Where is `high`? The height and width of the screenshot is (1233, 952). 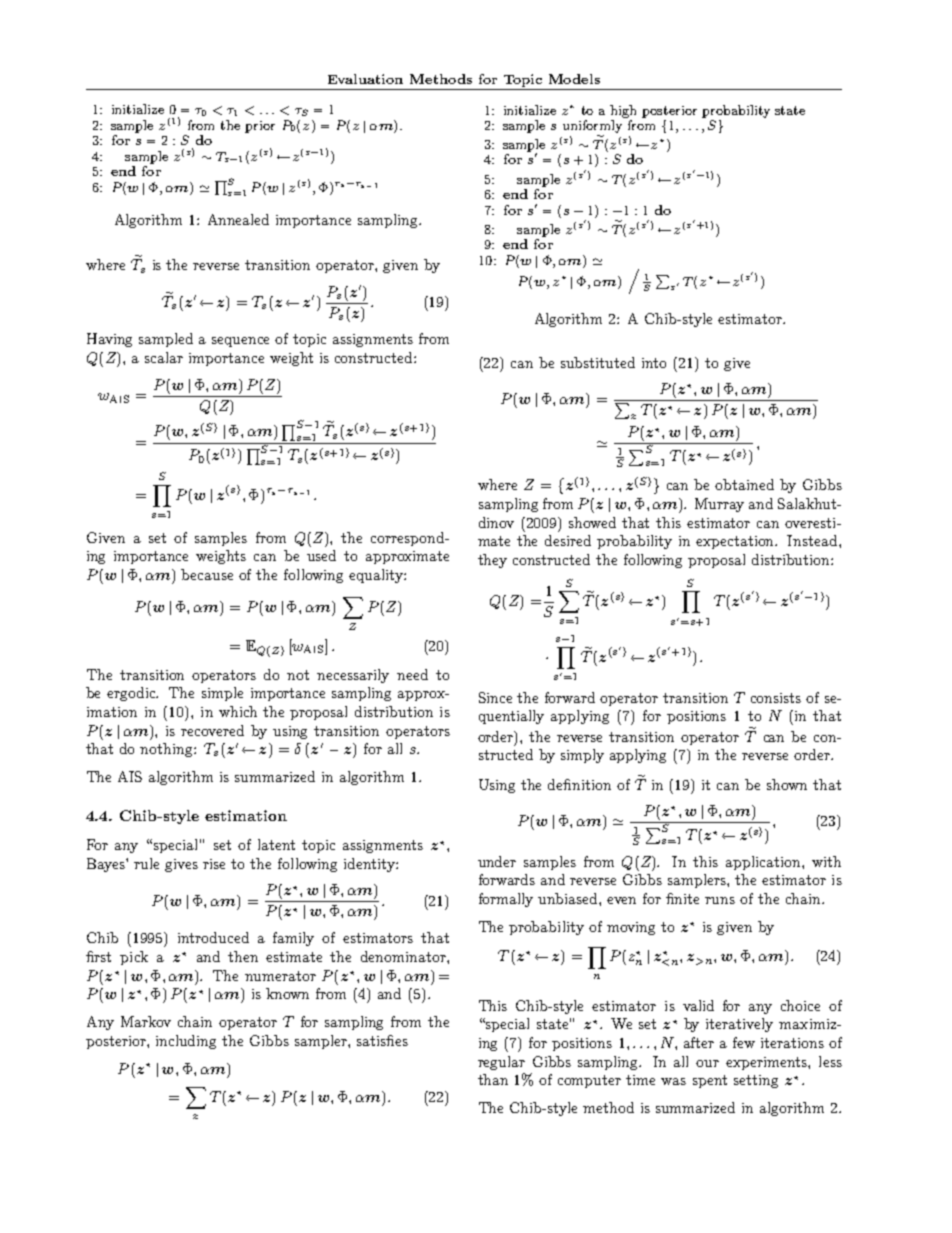 high is located at coordinates (623, 111).
